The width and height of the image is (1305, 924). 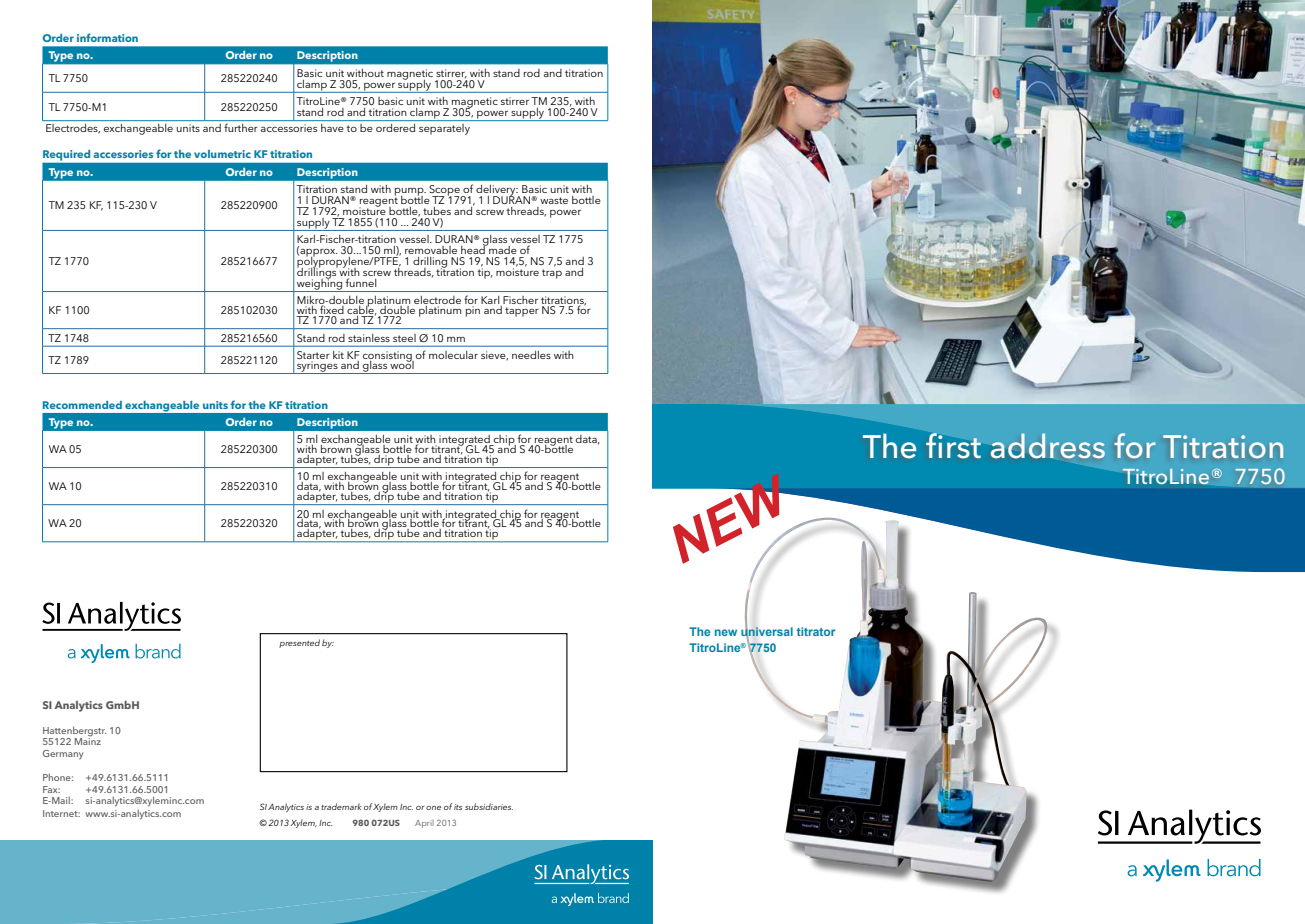 What do you see at coordinates (299, 643) in the image?
I see `presented` at bounding box center [299, 643].
